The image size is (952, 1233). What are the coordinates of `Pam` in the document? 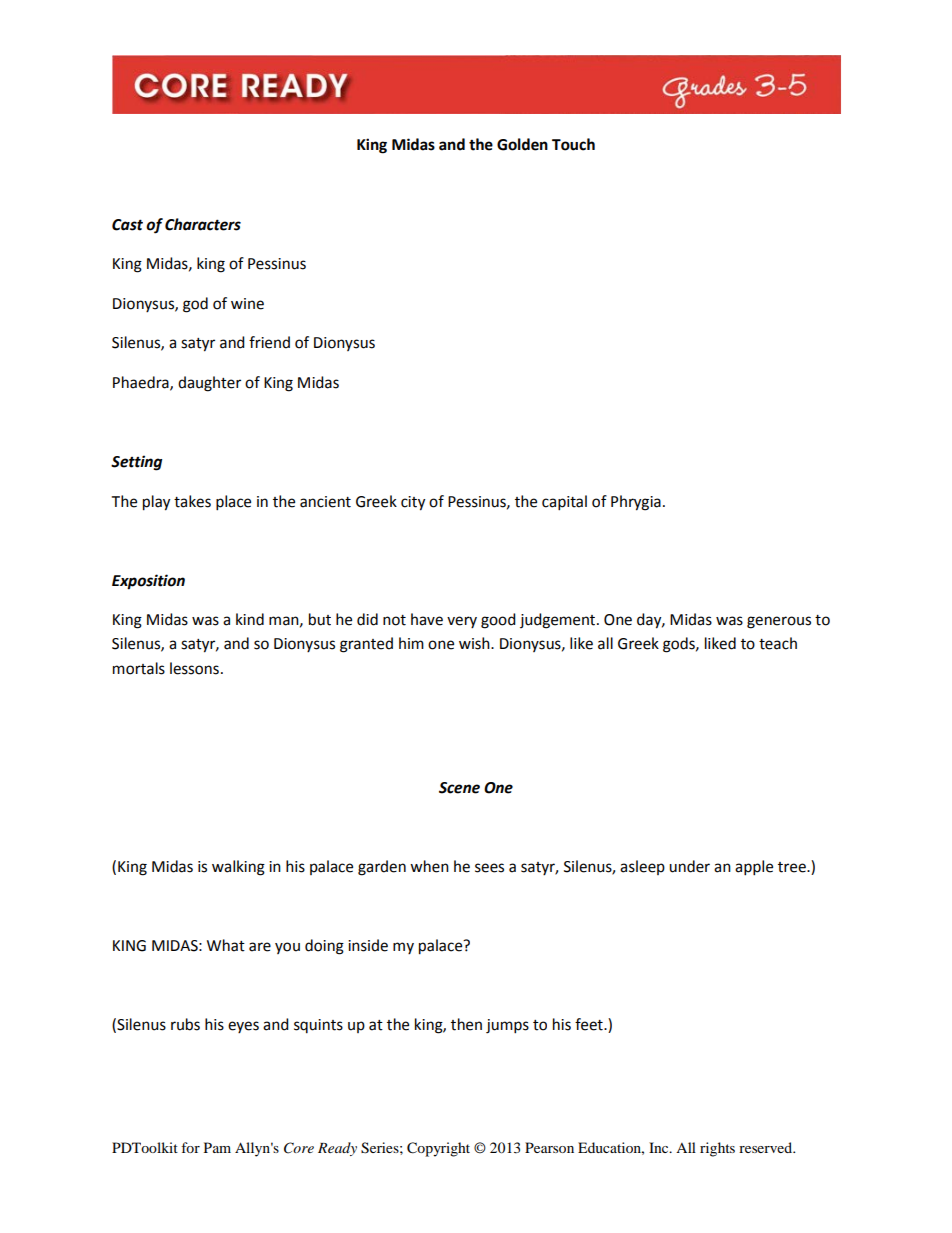 It's located at (217, 1147).
